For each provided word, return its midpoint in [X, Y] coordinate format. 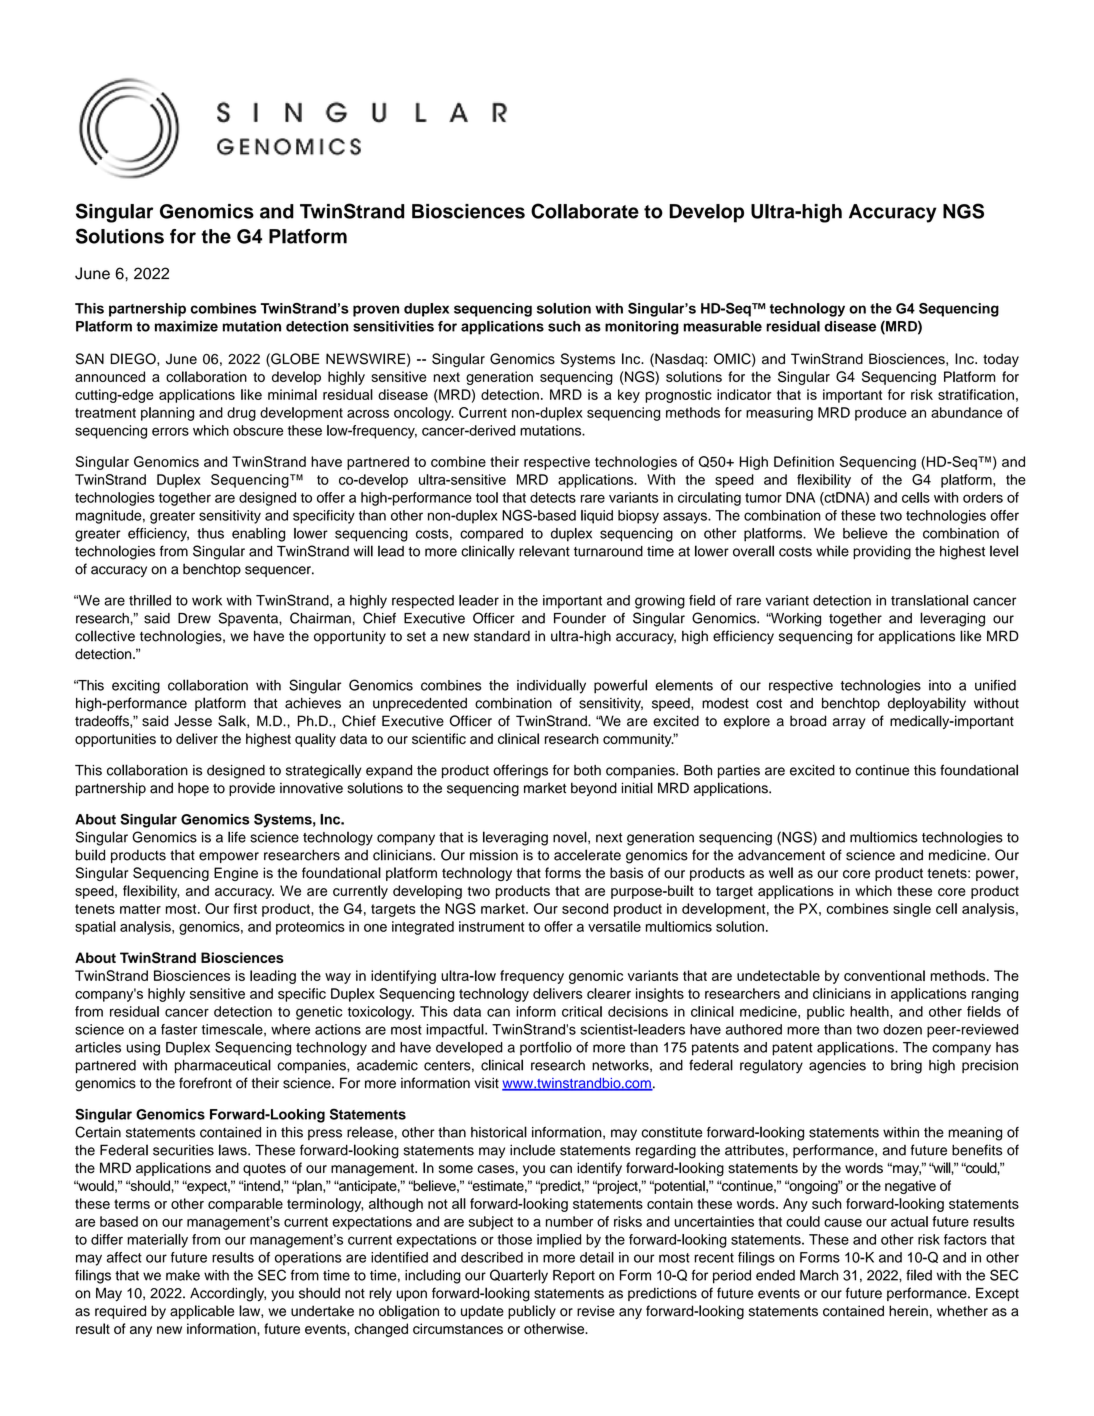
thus [210, 533]
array [849, 723]
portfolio [546, 1049]
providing [882, 553]
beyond [594, 789]
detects [553, 497]
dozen [902, 1029]
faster [179, 1029]
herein [908, 1311]
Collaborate [585, 211]
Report [574, 1277]
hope [193, 789]
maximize [186, 326]
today [1001, 360]
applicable [202, 1312]
